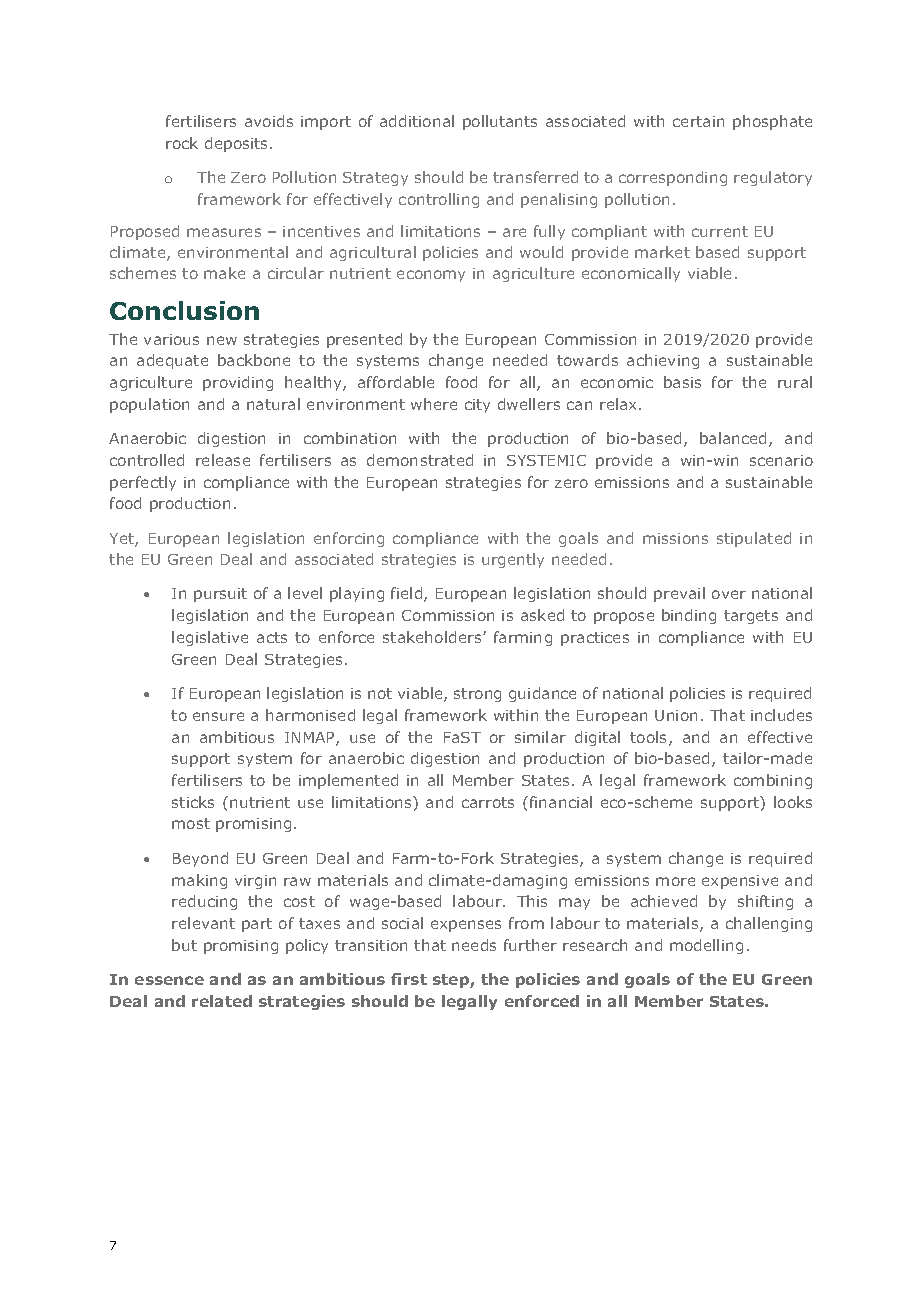 This page has width=924, height=1308. What do you see at coordinates (754, 539) in the page?
I see `stipulated` at bounding box center [754, 539].
